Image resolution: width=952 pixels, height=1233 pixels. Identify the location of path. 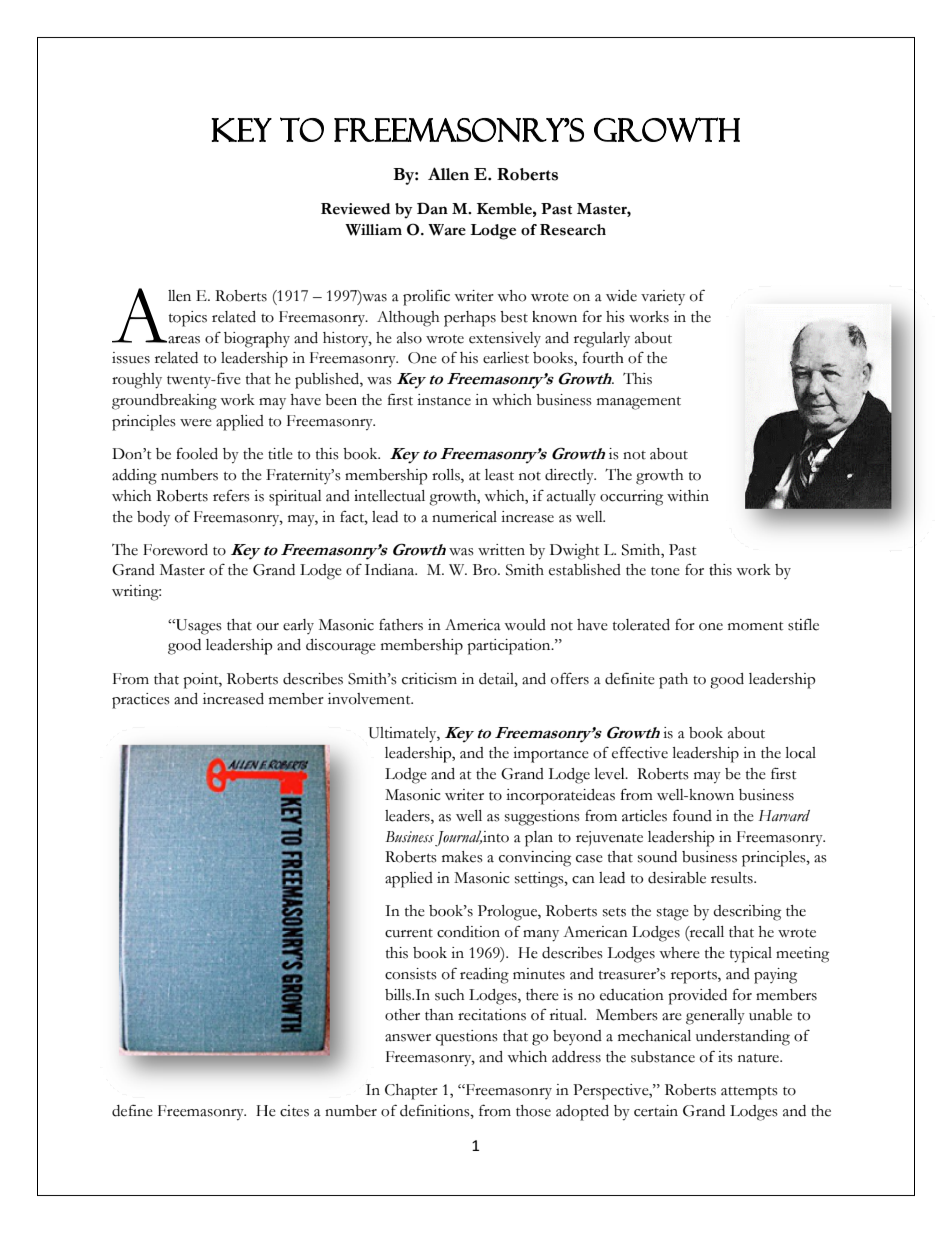
(673, 681).
